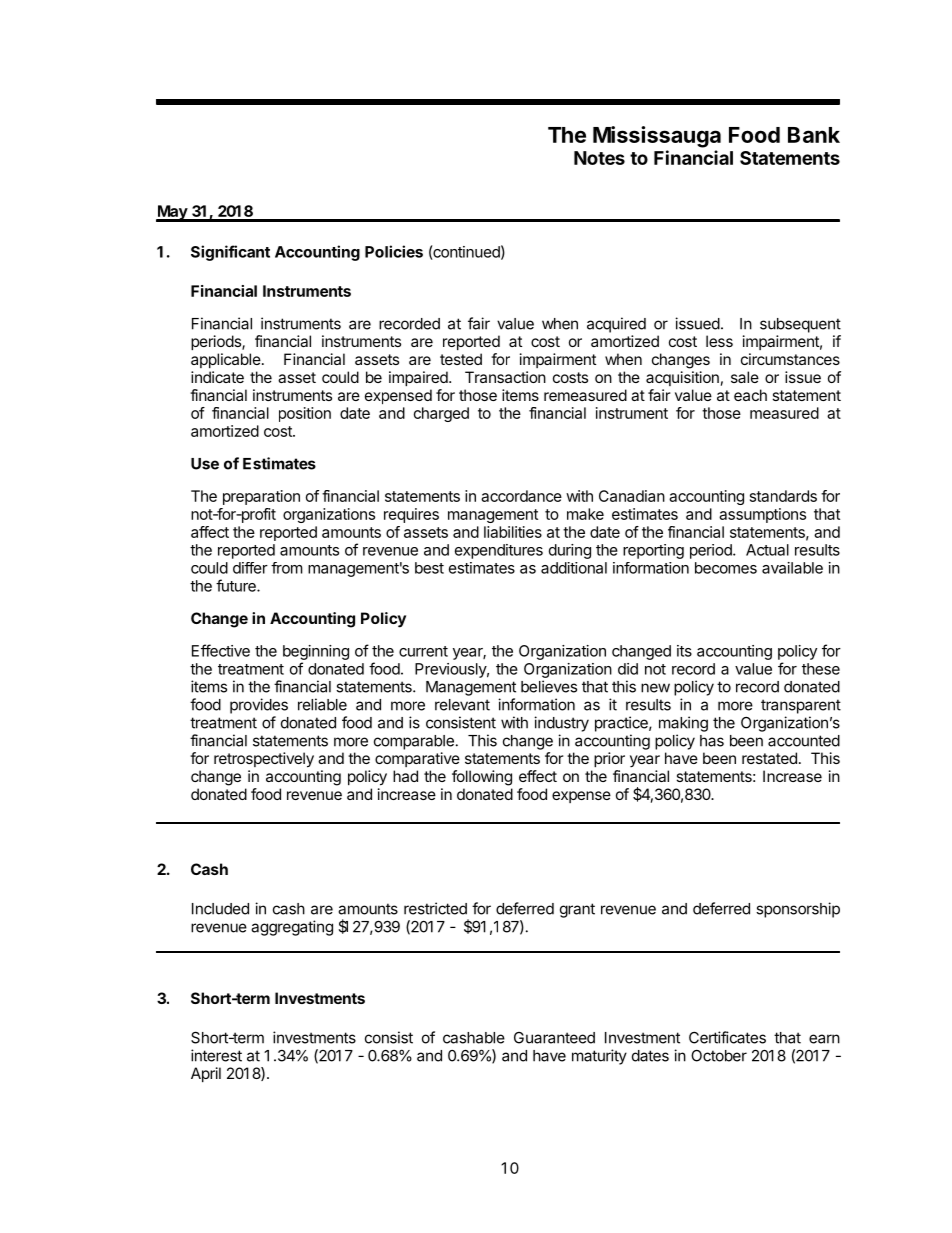  What do you see at coordinates (482, 778) in the screenshot?
I see `following` at bounding box center [482, 778].
